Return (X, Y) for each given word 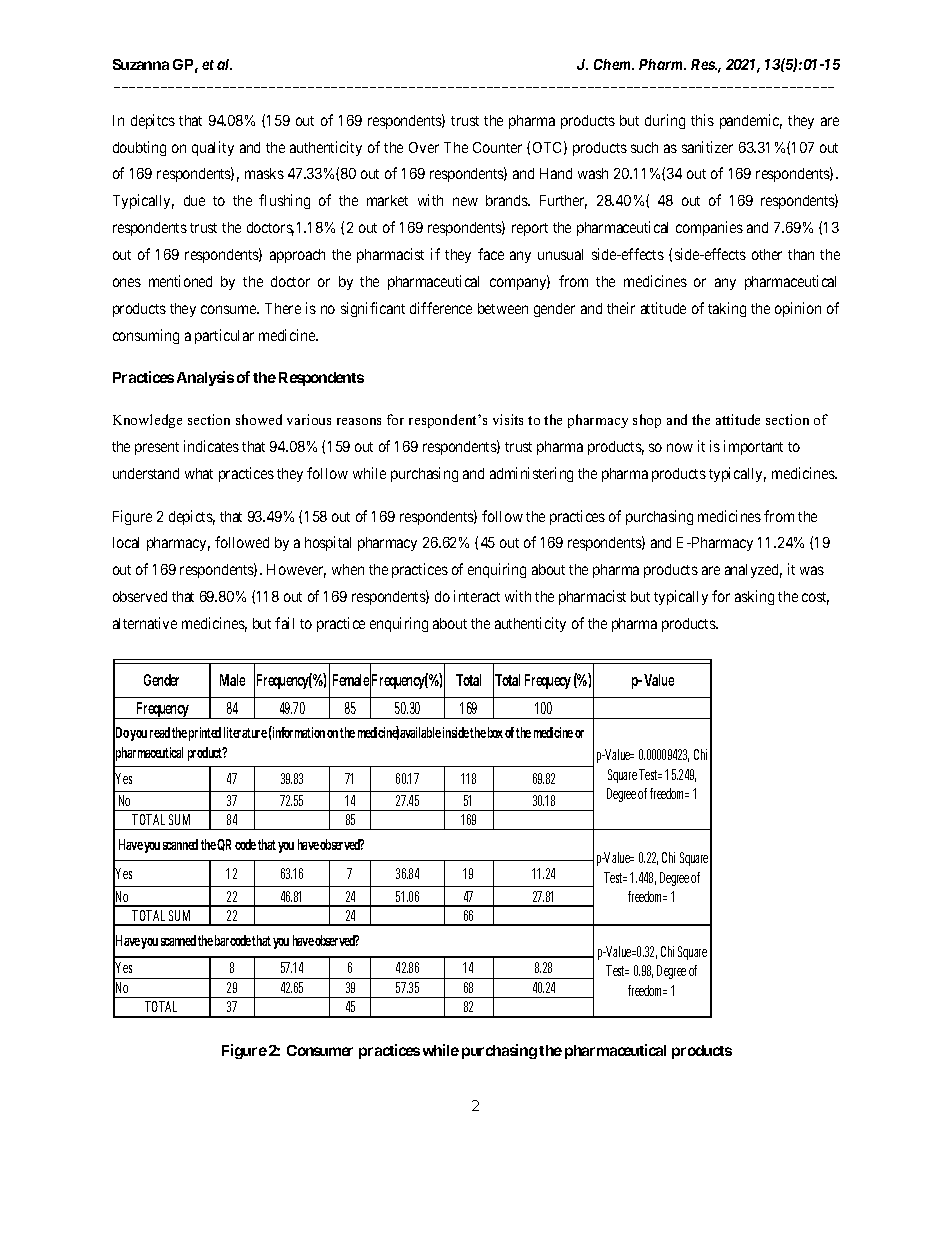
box (495, 732)
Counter (497, 147)
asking (754, 597)
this (702, 120)
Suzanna (141, 64)
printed (205, 734)
